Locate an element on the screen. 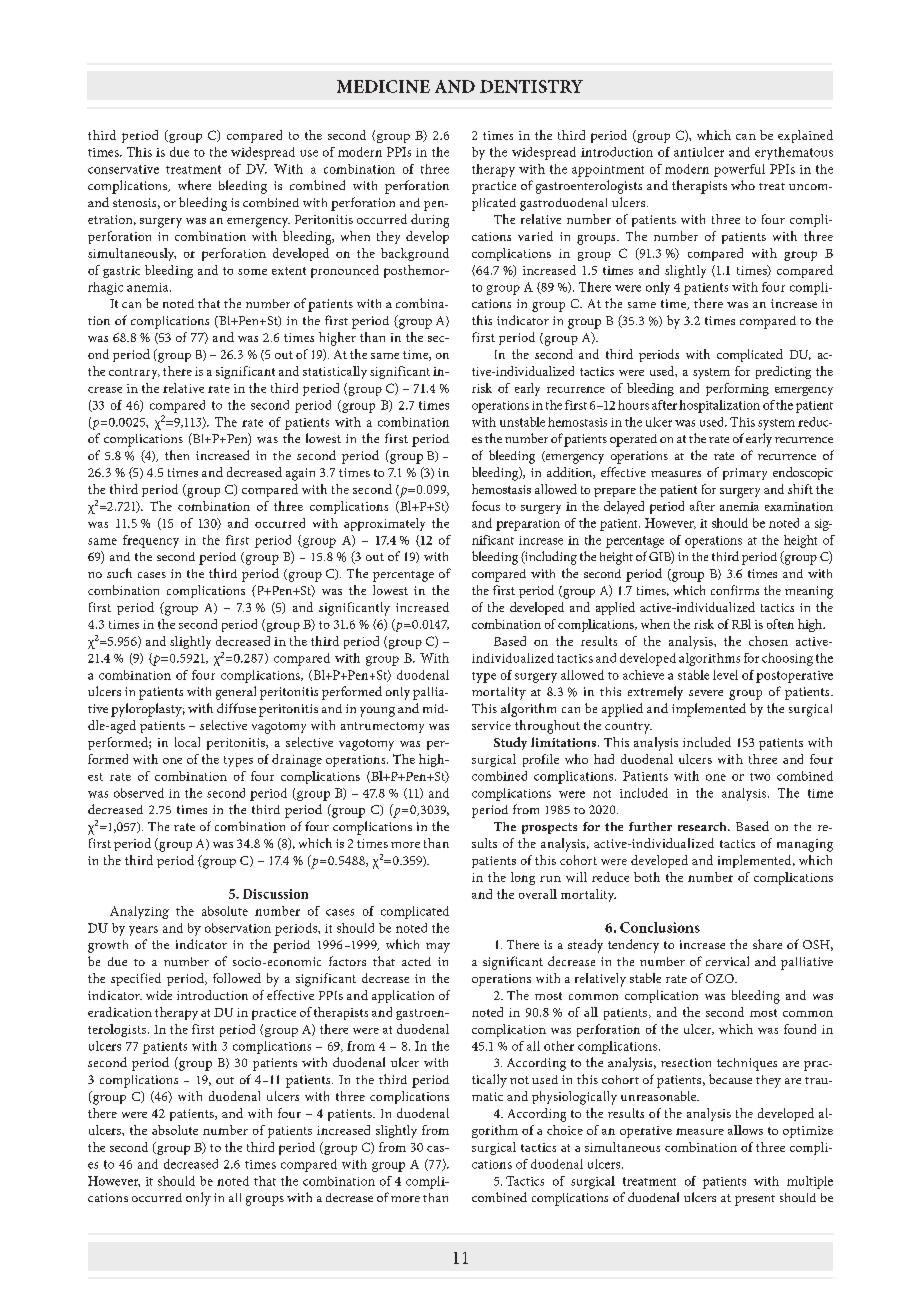 Image resolution: width=921 pixels, height=1316 pixels. focus is located at coordinates (486, 506).
